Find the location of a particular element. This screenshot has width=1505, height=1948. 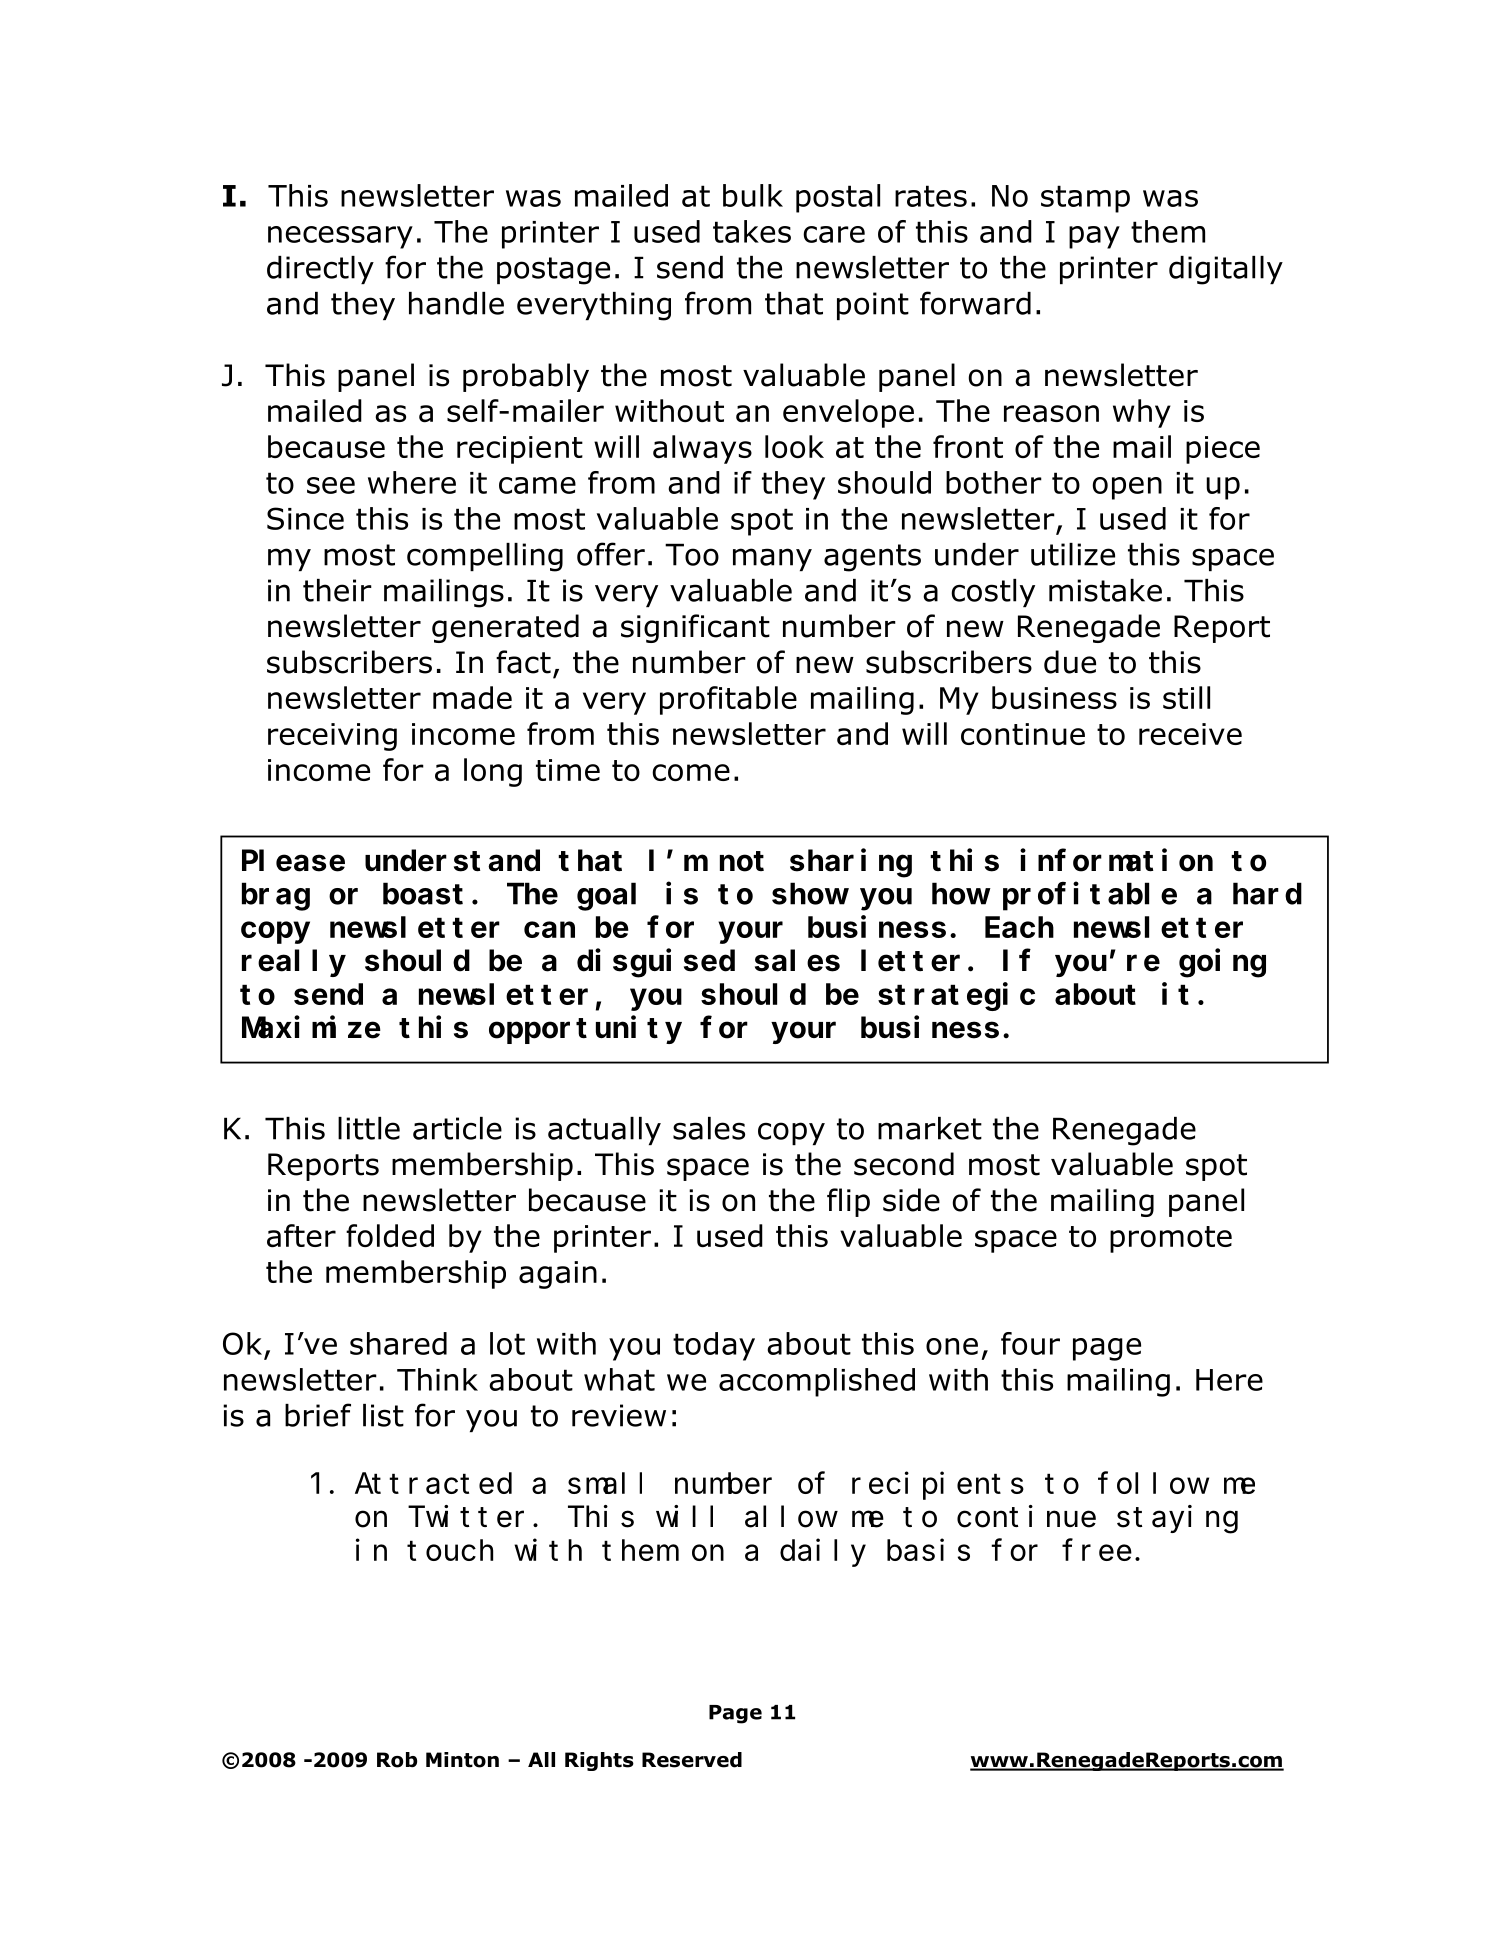

necessary is located at coordinates (340, 237).
